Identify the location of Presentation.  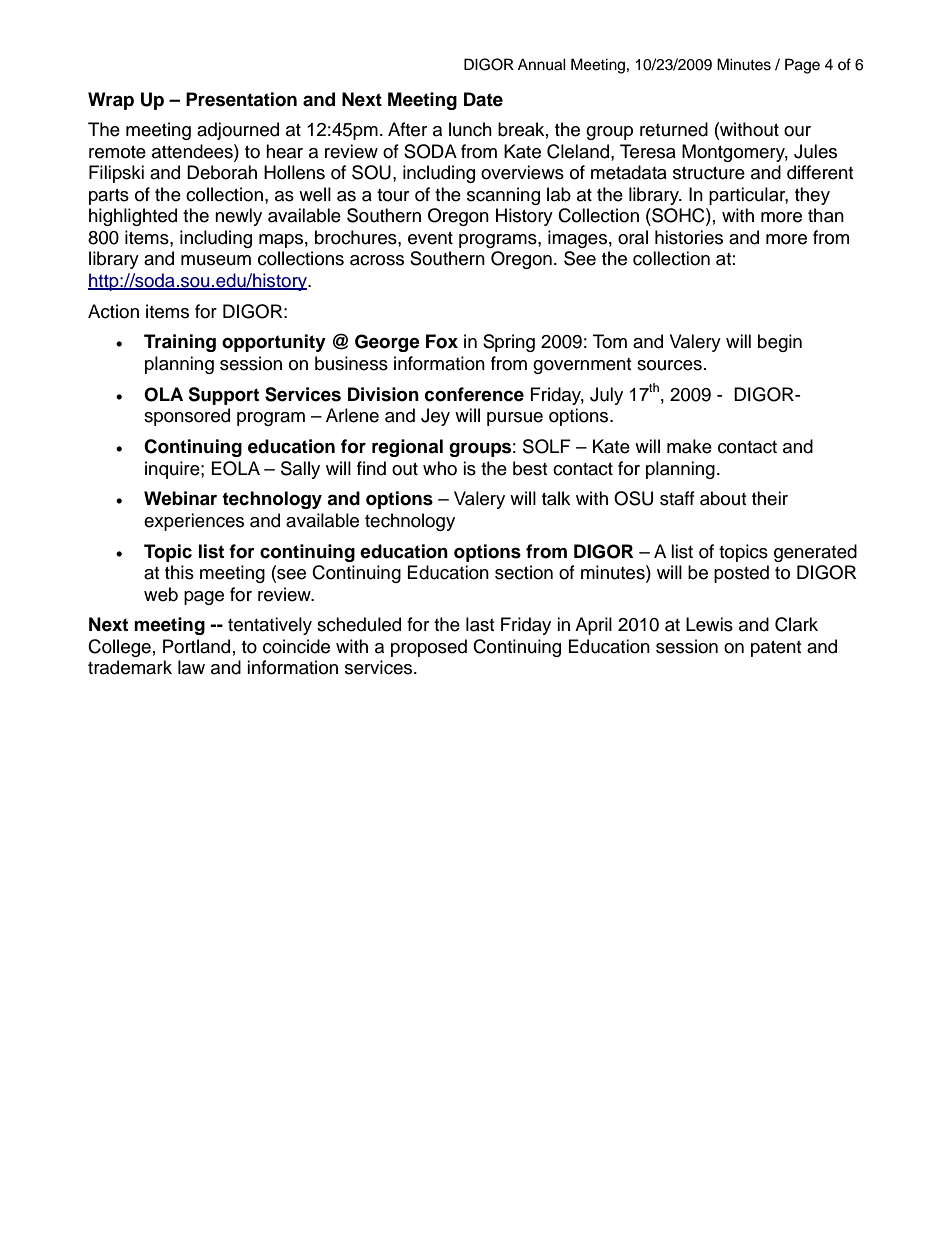
(241, 99).
